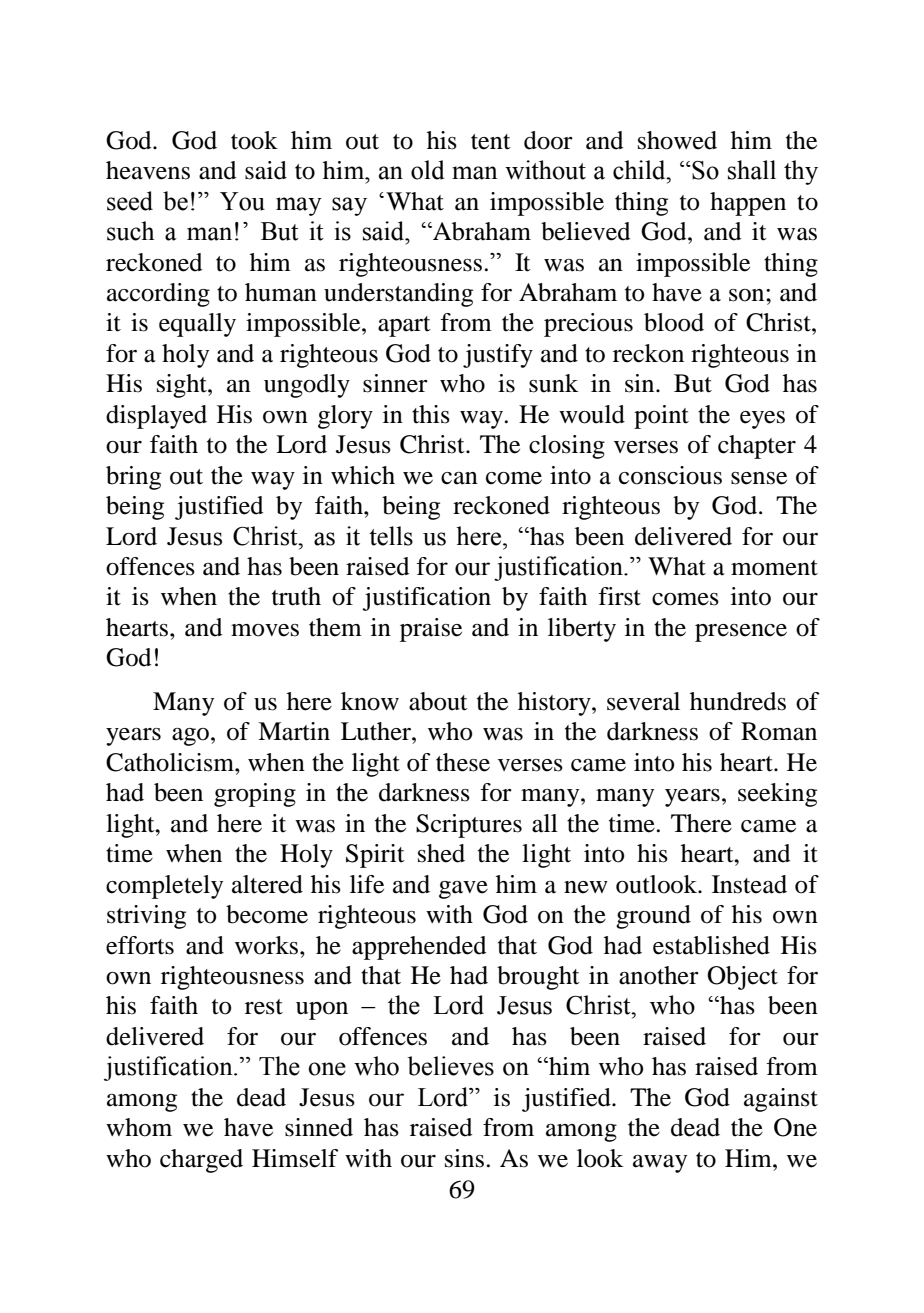 This page has width=924, height=1313. Describe the element at coordinates (660, 1164) in the page. I see `away` at that location.
